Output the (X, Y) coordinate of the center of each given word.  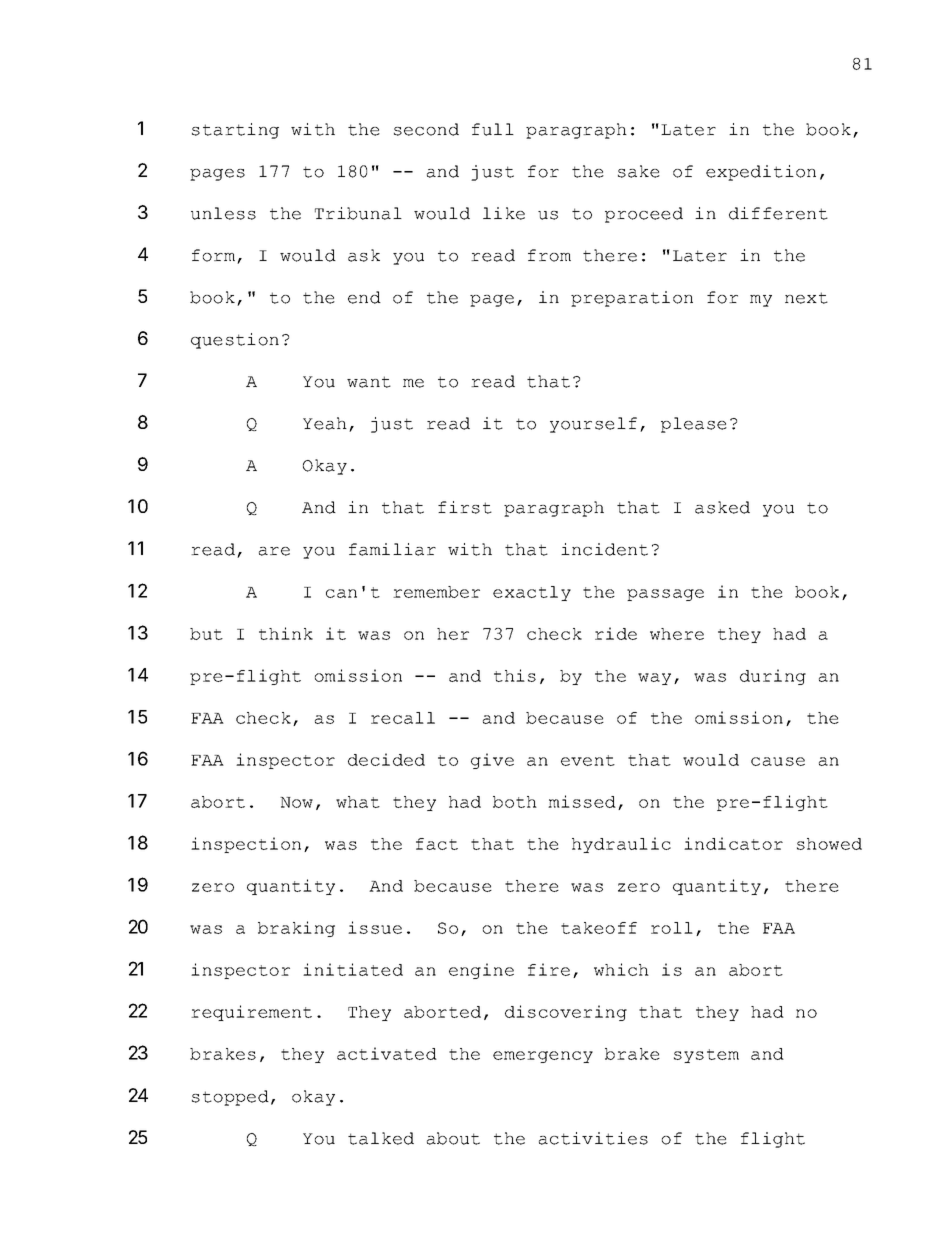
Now (296, 802)
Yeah (325, 423)
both (515, 802)
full (493, 129)
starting (235, 131)
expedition (761, 173)
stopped (230, 1098)
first (465, 507)
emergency (543, 1057)
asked (722, 507)
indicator (733, 843)
